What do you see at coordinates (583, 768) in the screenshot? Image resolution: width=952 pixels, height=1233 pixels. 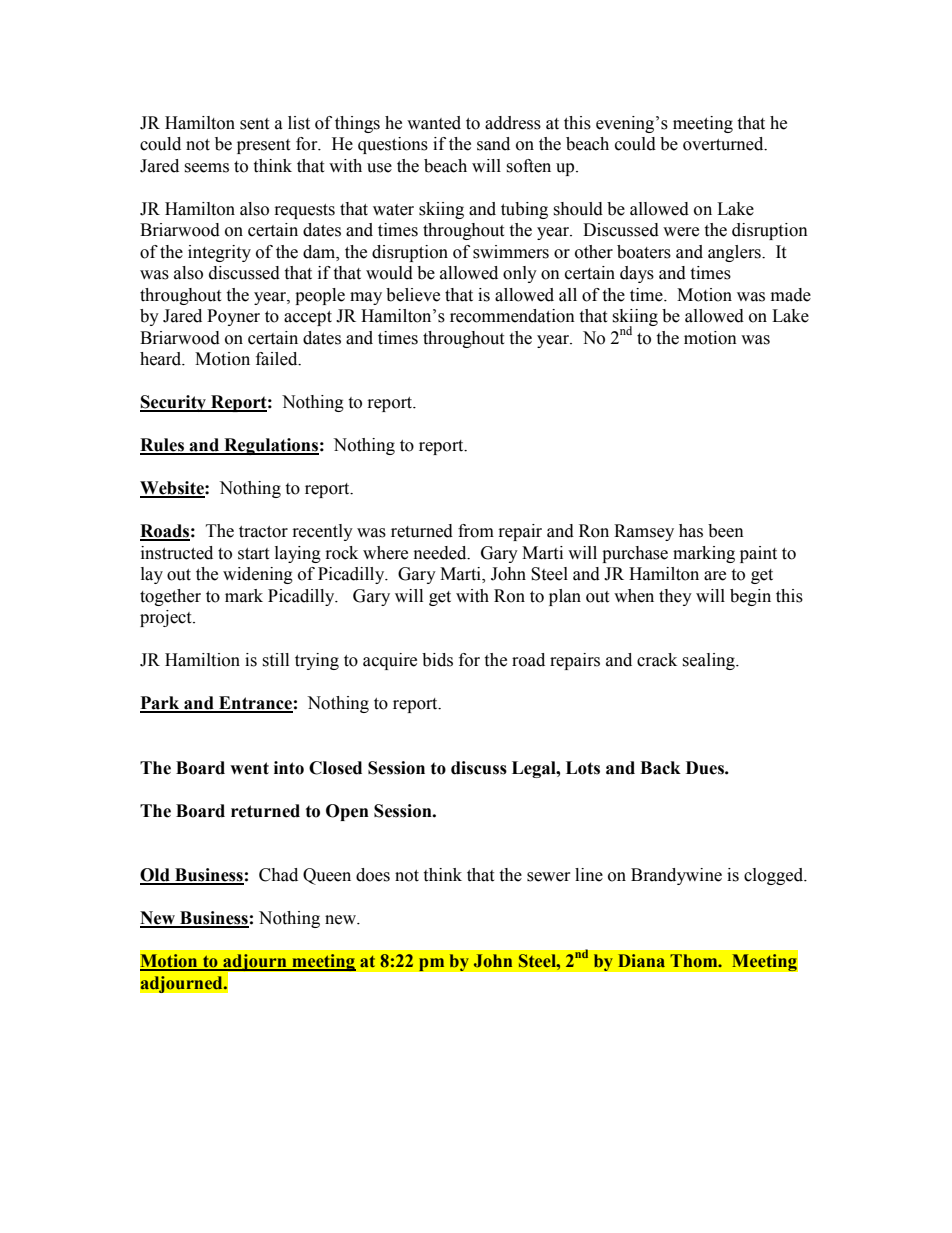 I see `Lots` at bounding box center [583, 768].
